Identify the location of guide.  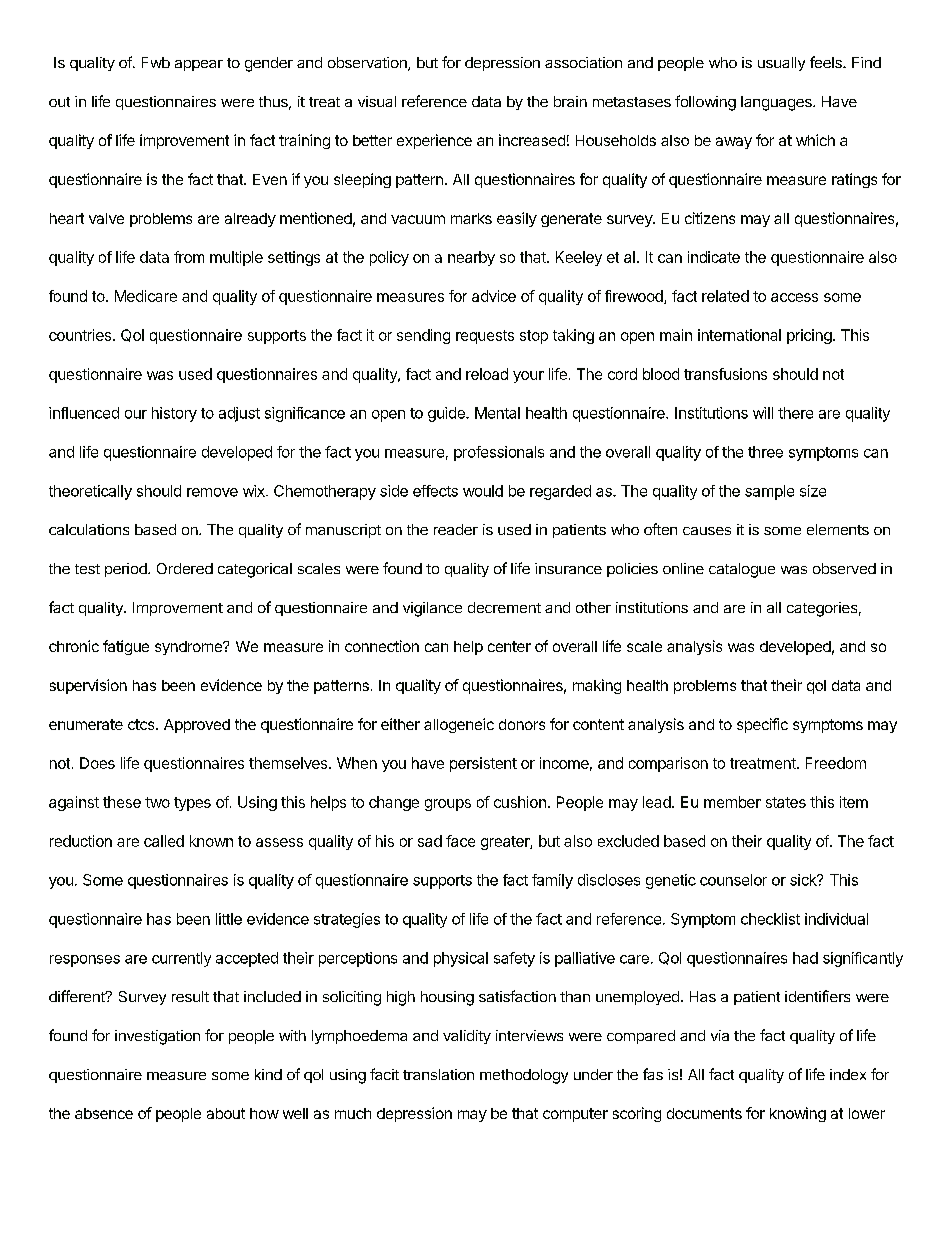
(447, 414).
